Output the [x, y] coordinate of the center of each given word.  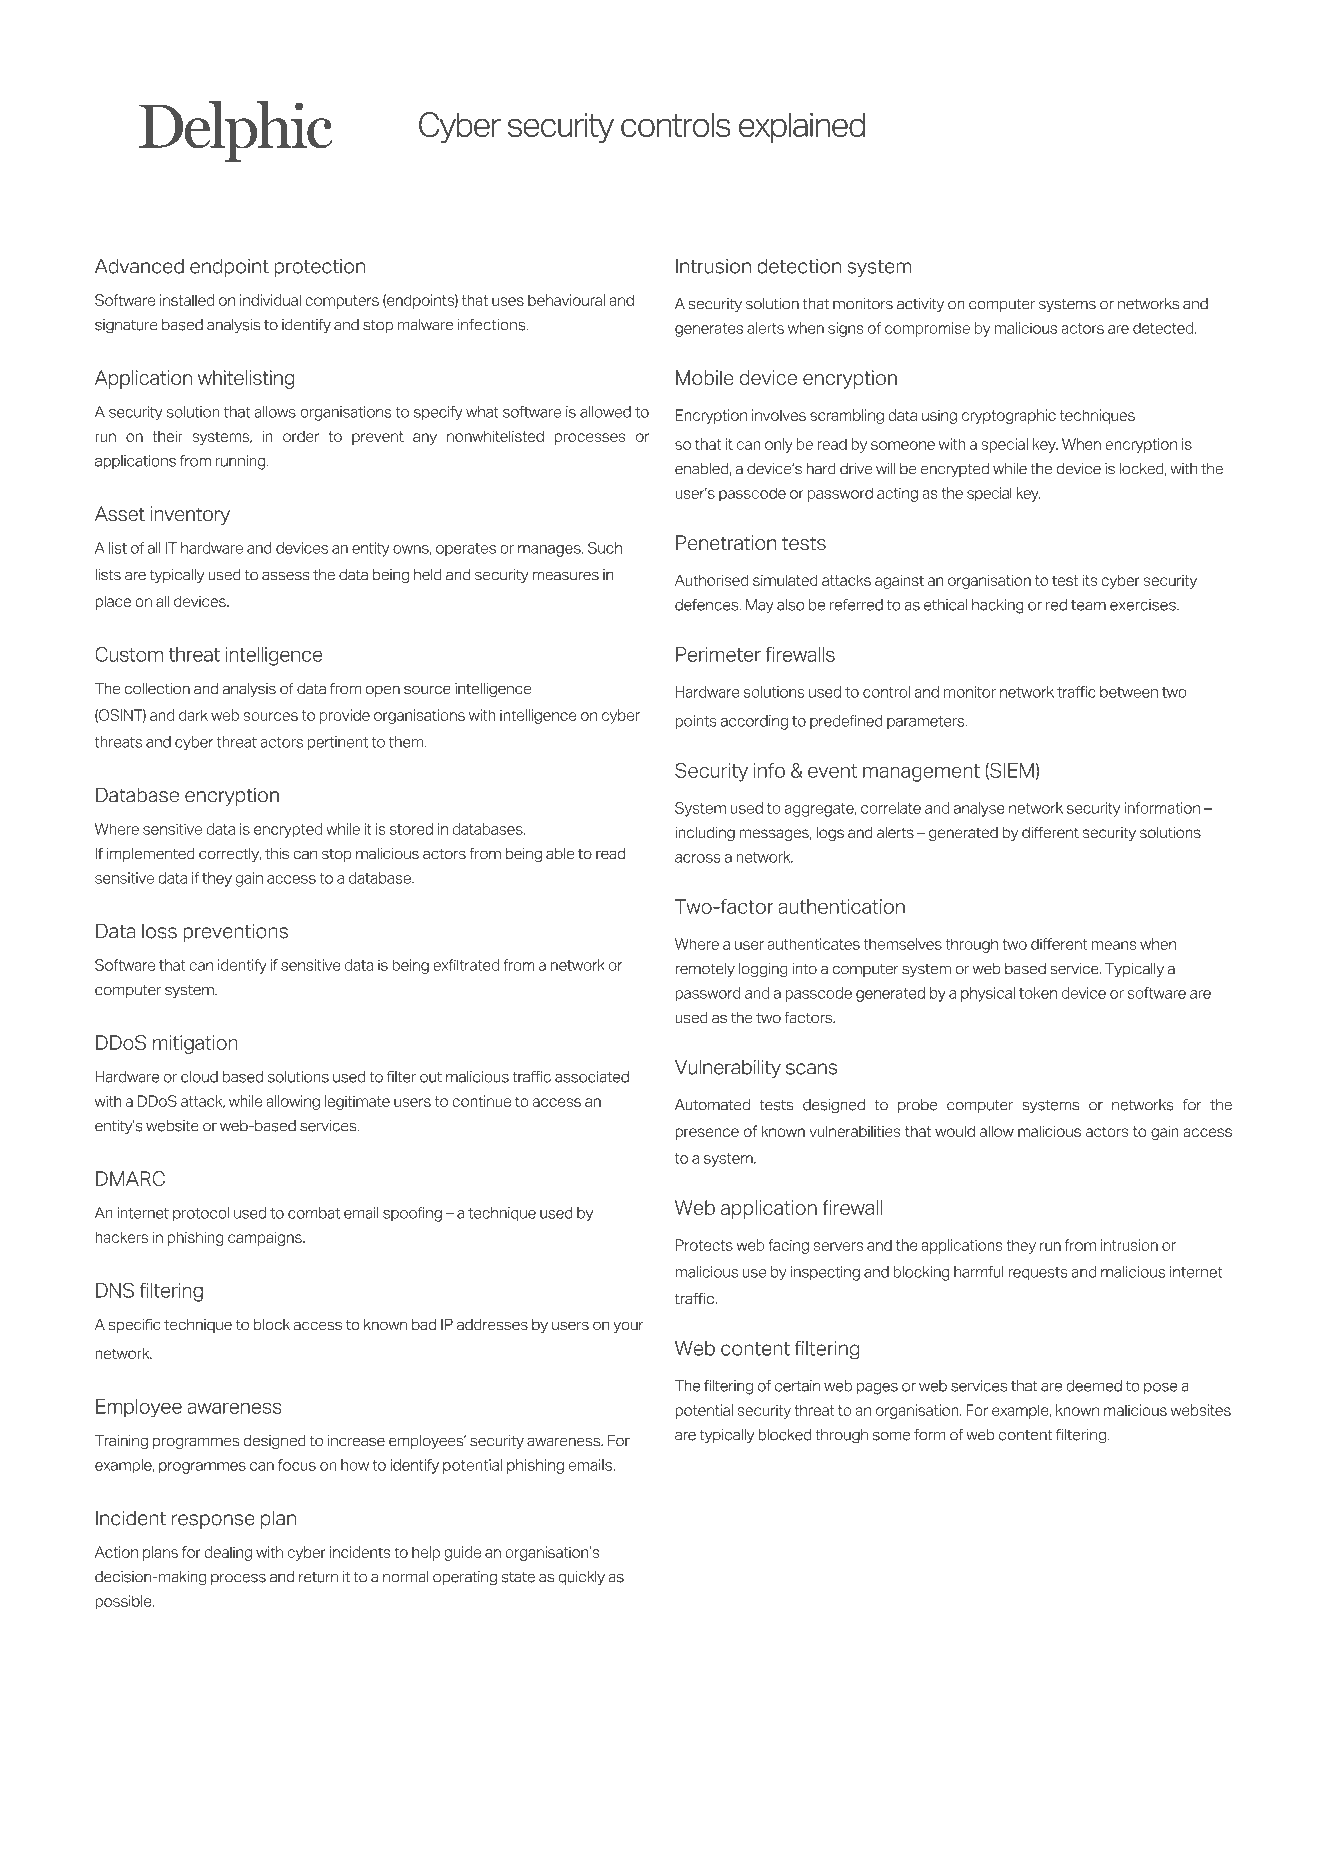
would [955, 1131]
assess [286, 576]
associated [592, 1077]
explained [802, 127]
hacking [998, 606]
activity [920, 305]
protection [319, 268]
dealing [228, 1553]
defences [708, 605]
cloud [199, 1077]
